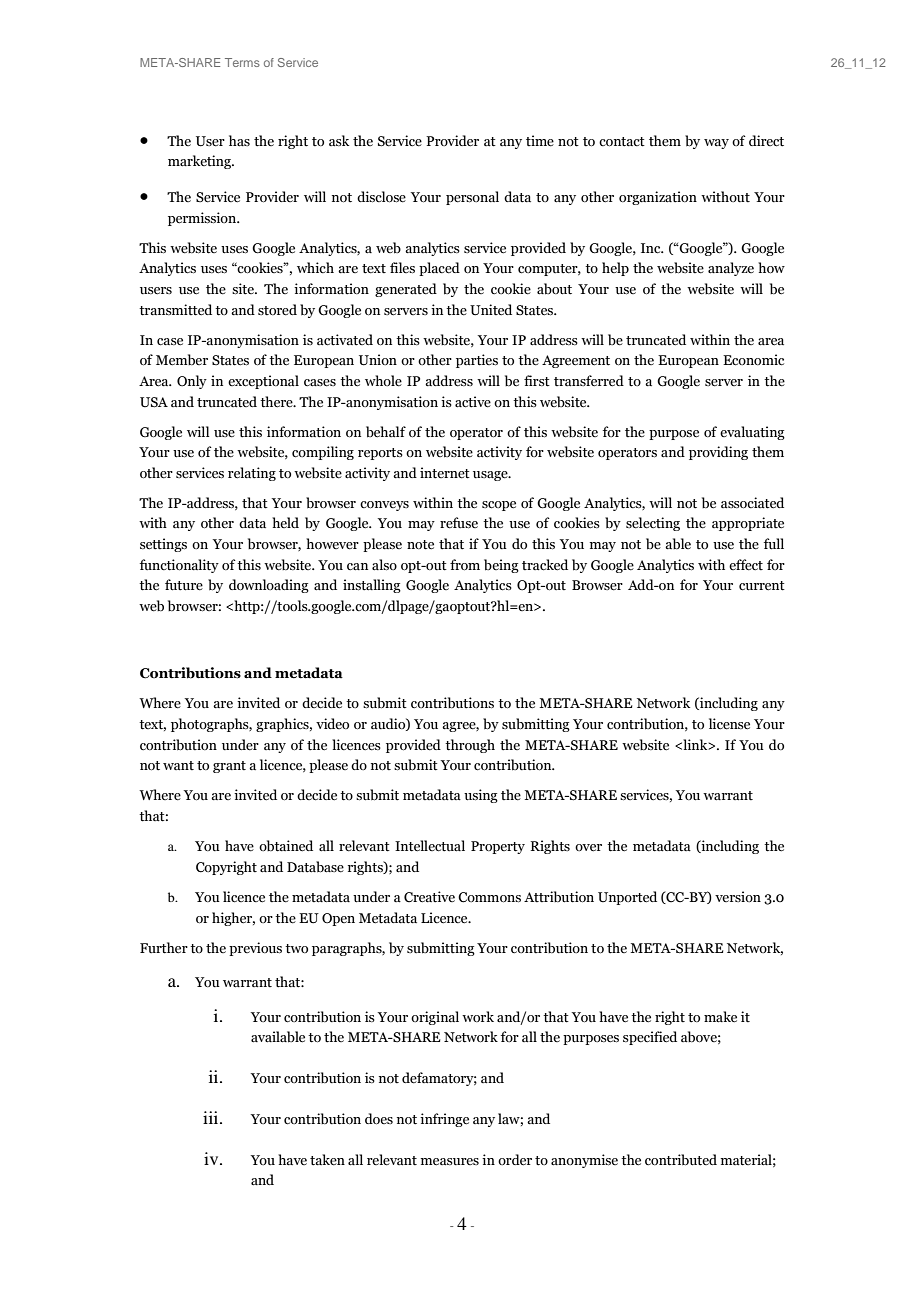 The width and height of the screenshot is (924, 1308). I want to click on providing, so click(718, 453).
